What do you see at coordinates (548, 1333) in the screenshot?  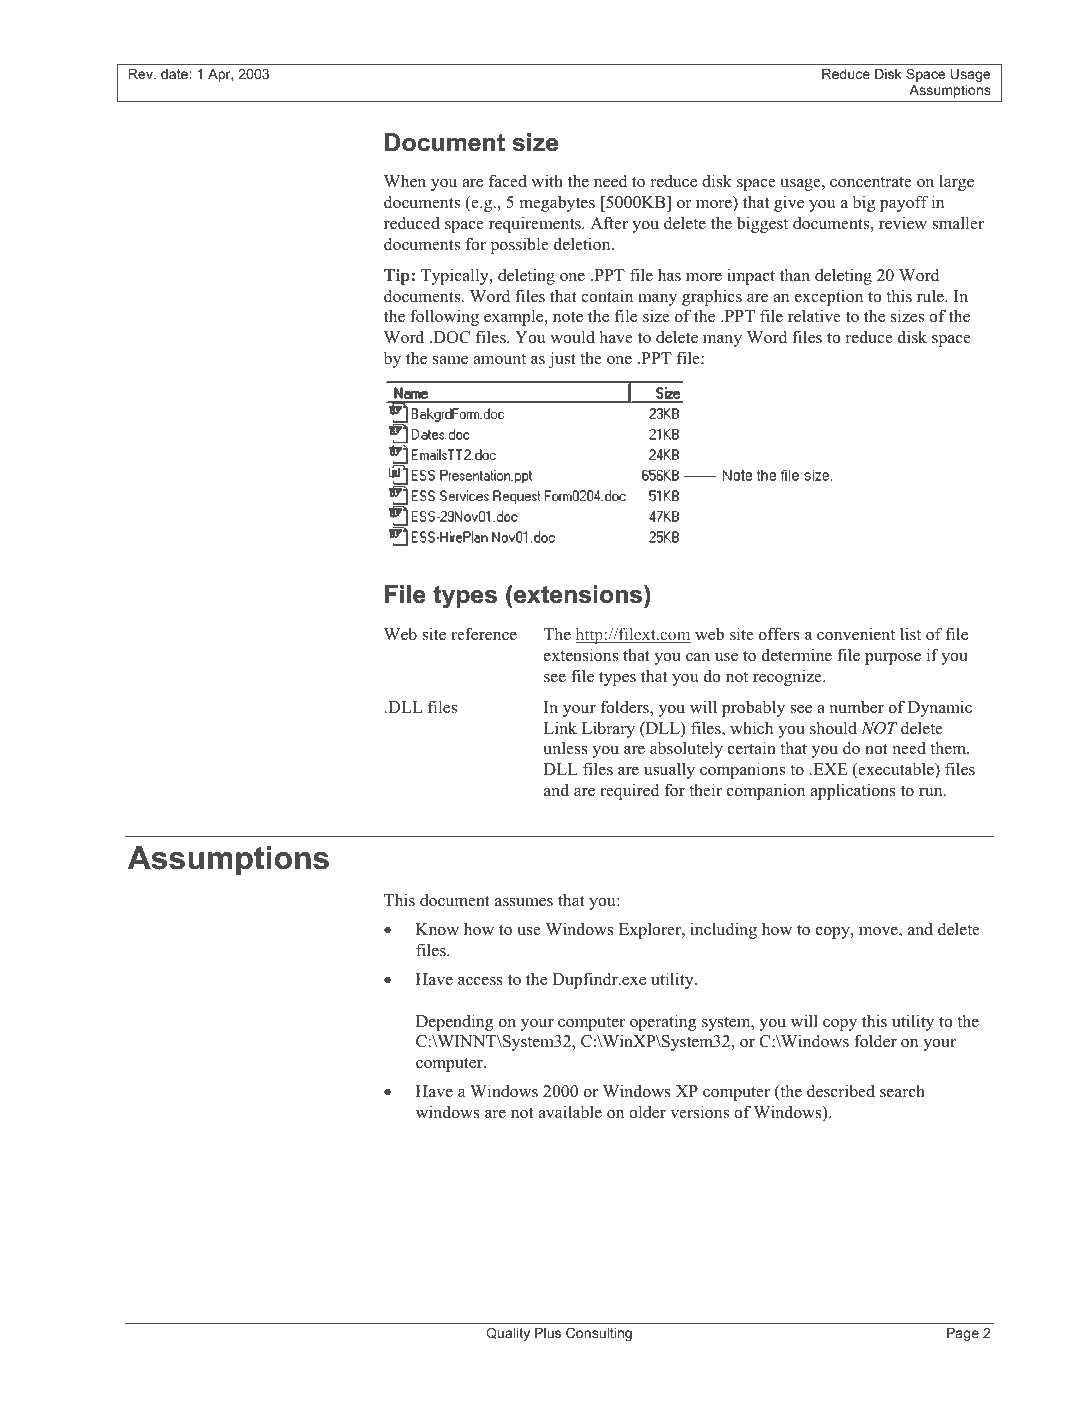 I see `Plus` at bounding box center [548, 1333].
